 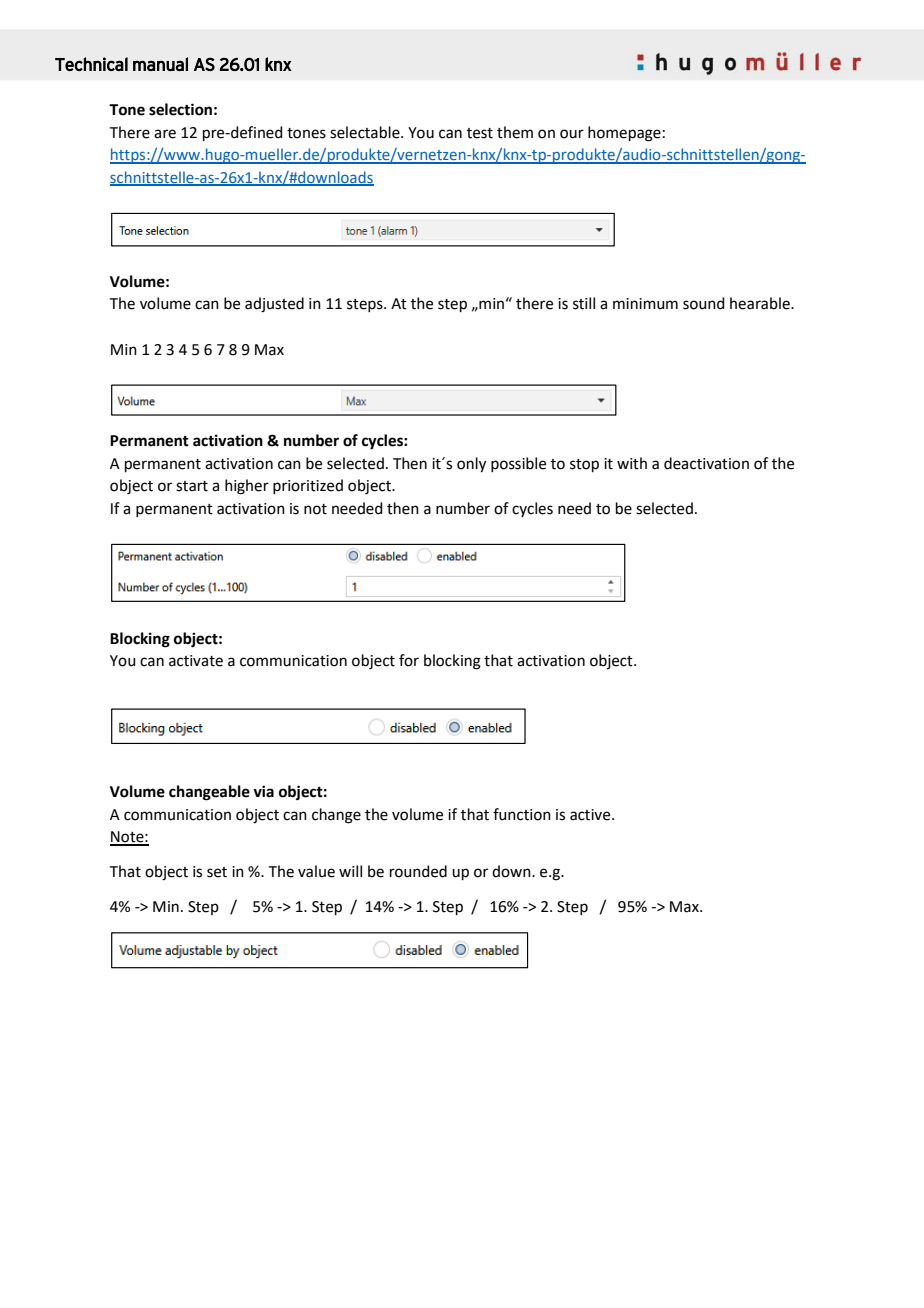 I want to click on stop, so click(x=584, y=465).
